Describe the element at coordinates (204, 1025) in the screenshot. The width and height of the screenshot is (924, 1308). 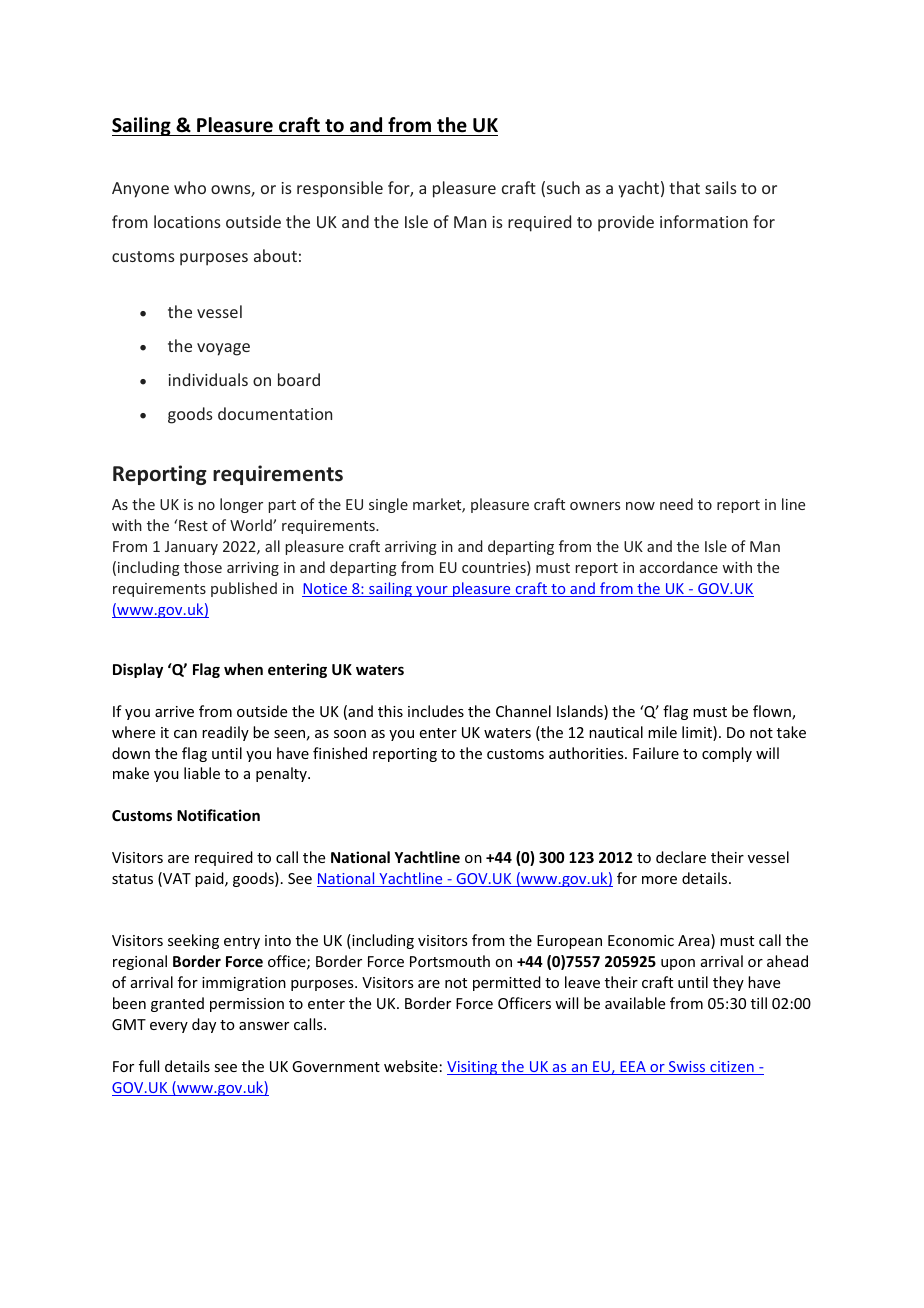
I see `day` at that location.
